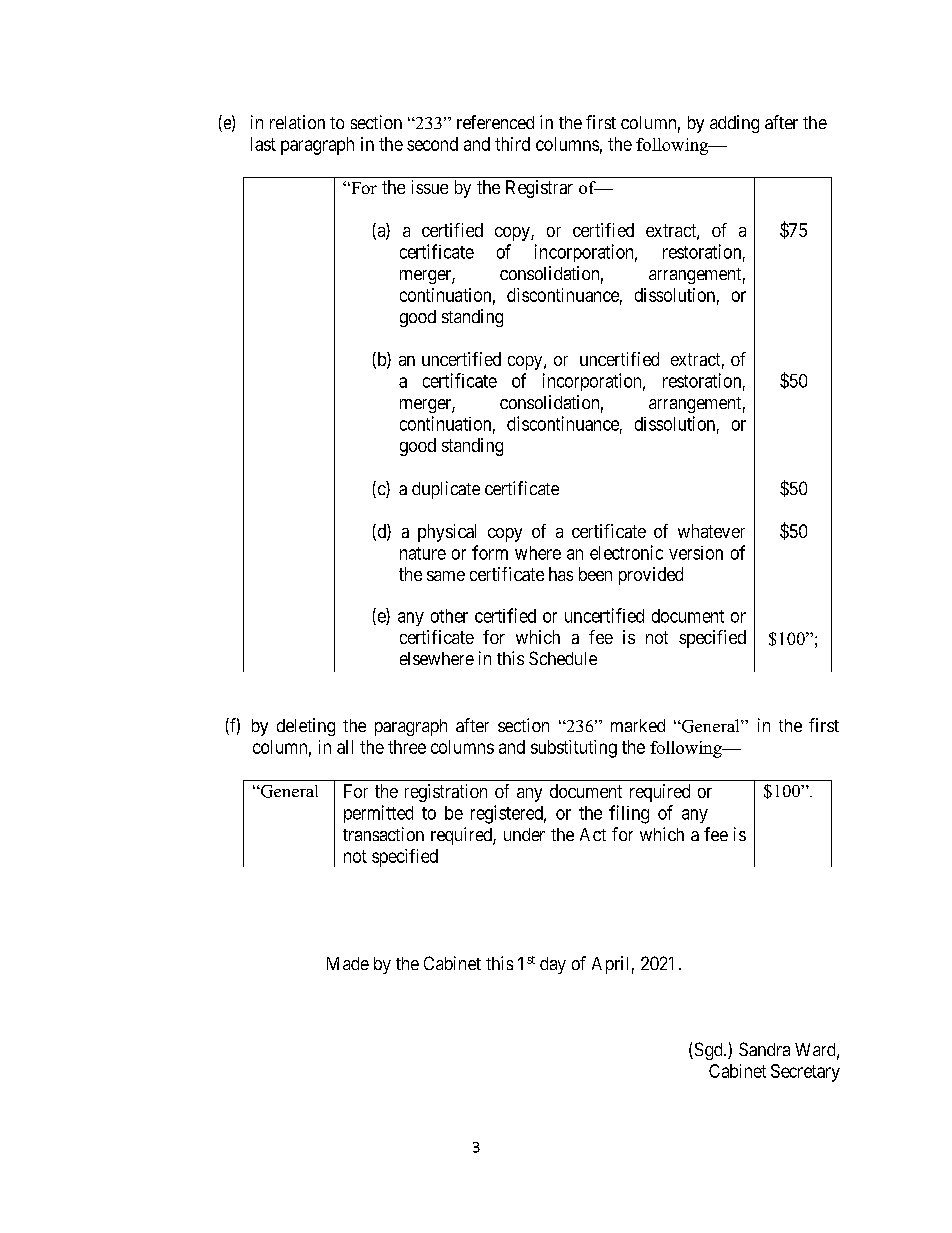 The image size is (952, 1233). What do you see at coordinates (561, 574) in the screenshot?
I see `has` at bounding box center [561, 574].
